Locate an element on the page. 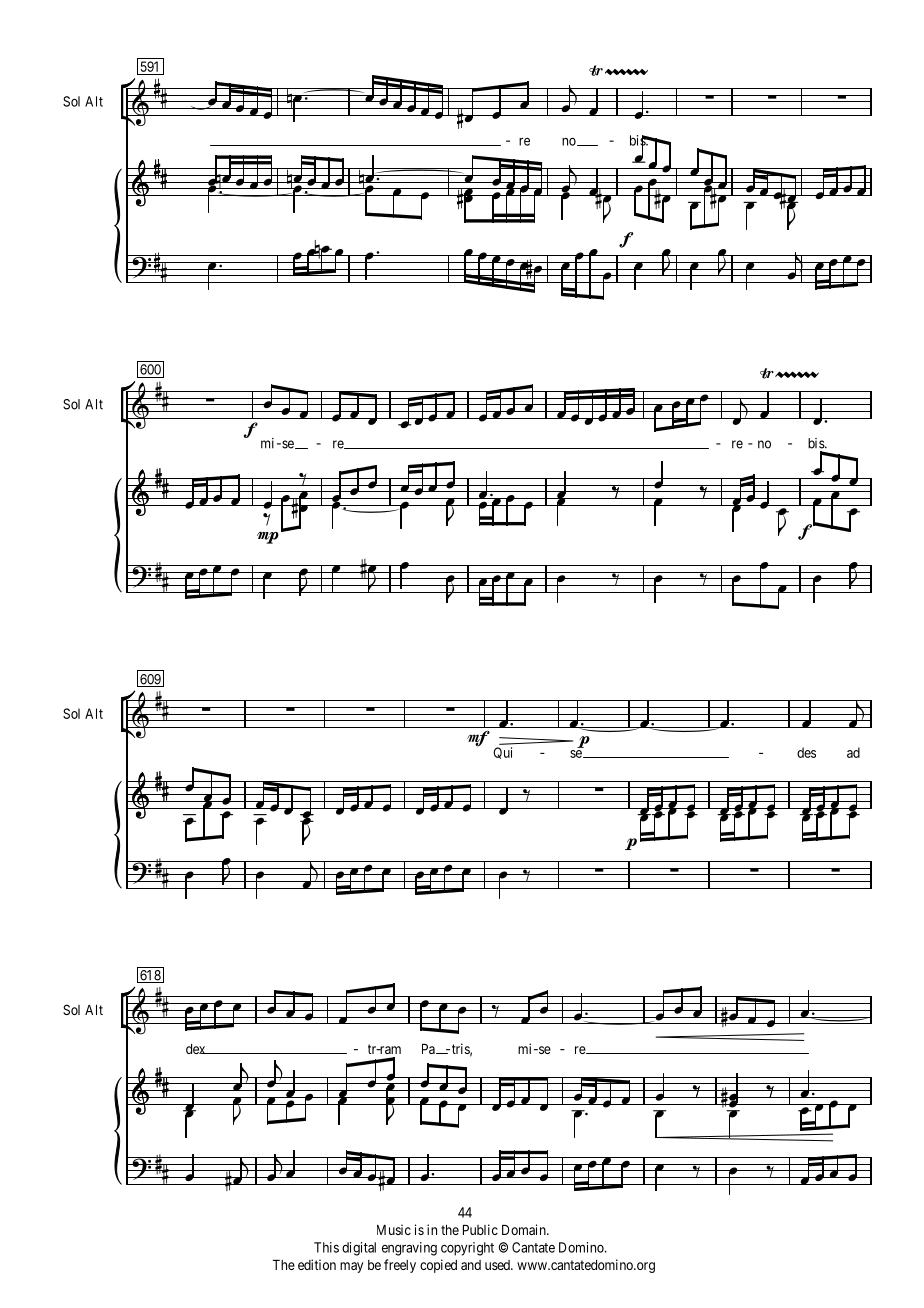 The width and height of the document is (924, 1308). des is located at coordinates (806, 752).
